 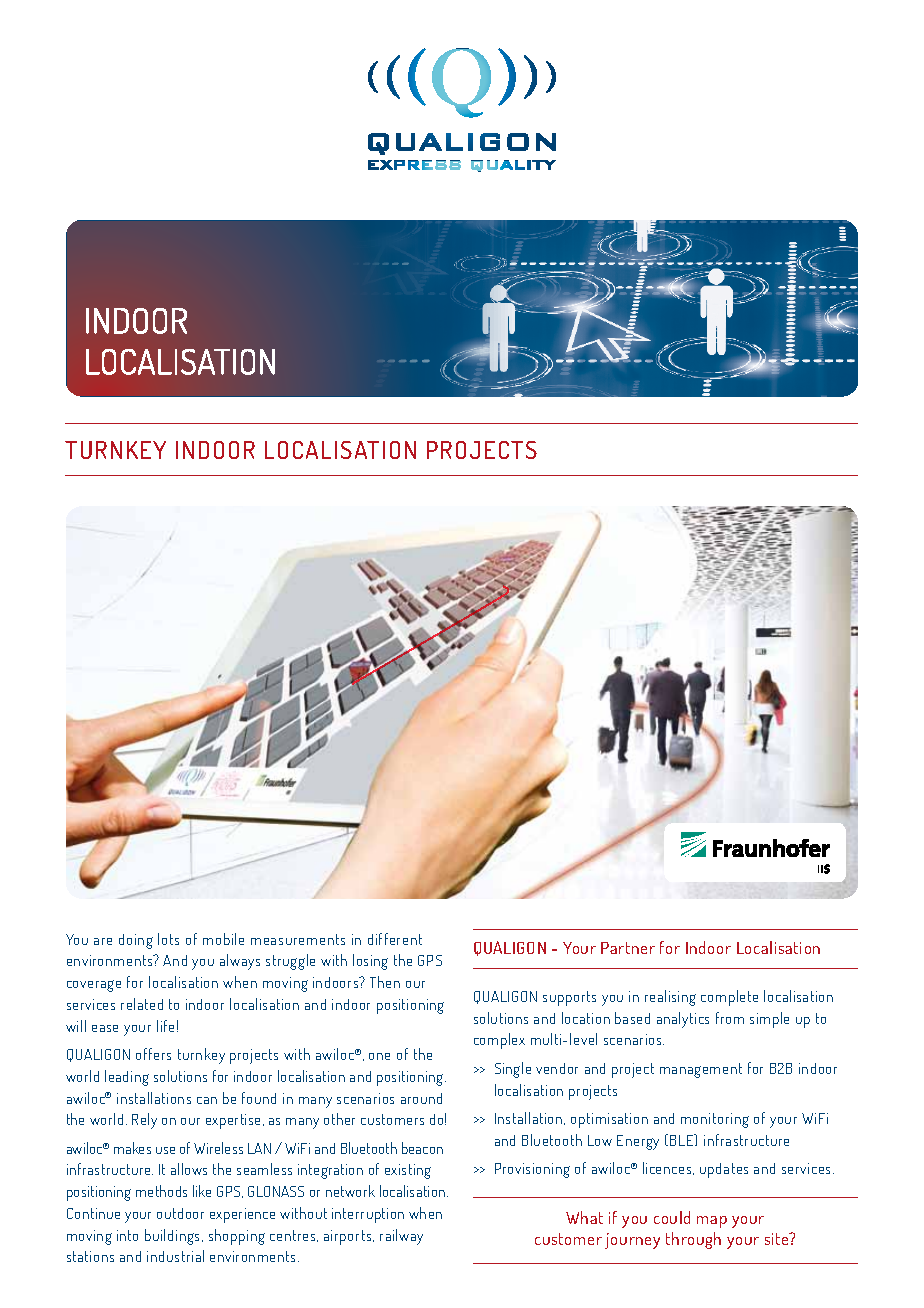 I want to click on through, so click(x=693, y=1240).
